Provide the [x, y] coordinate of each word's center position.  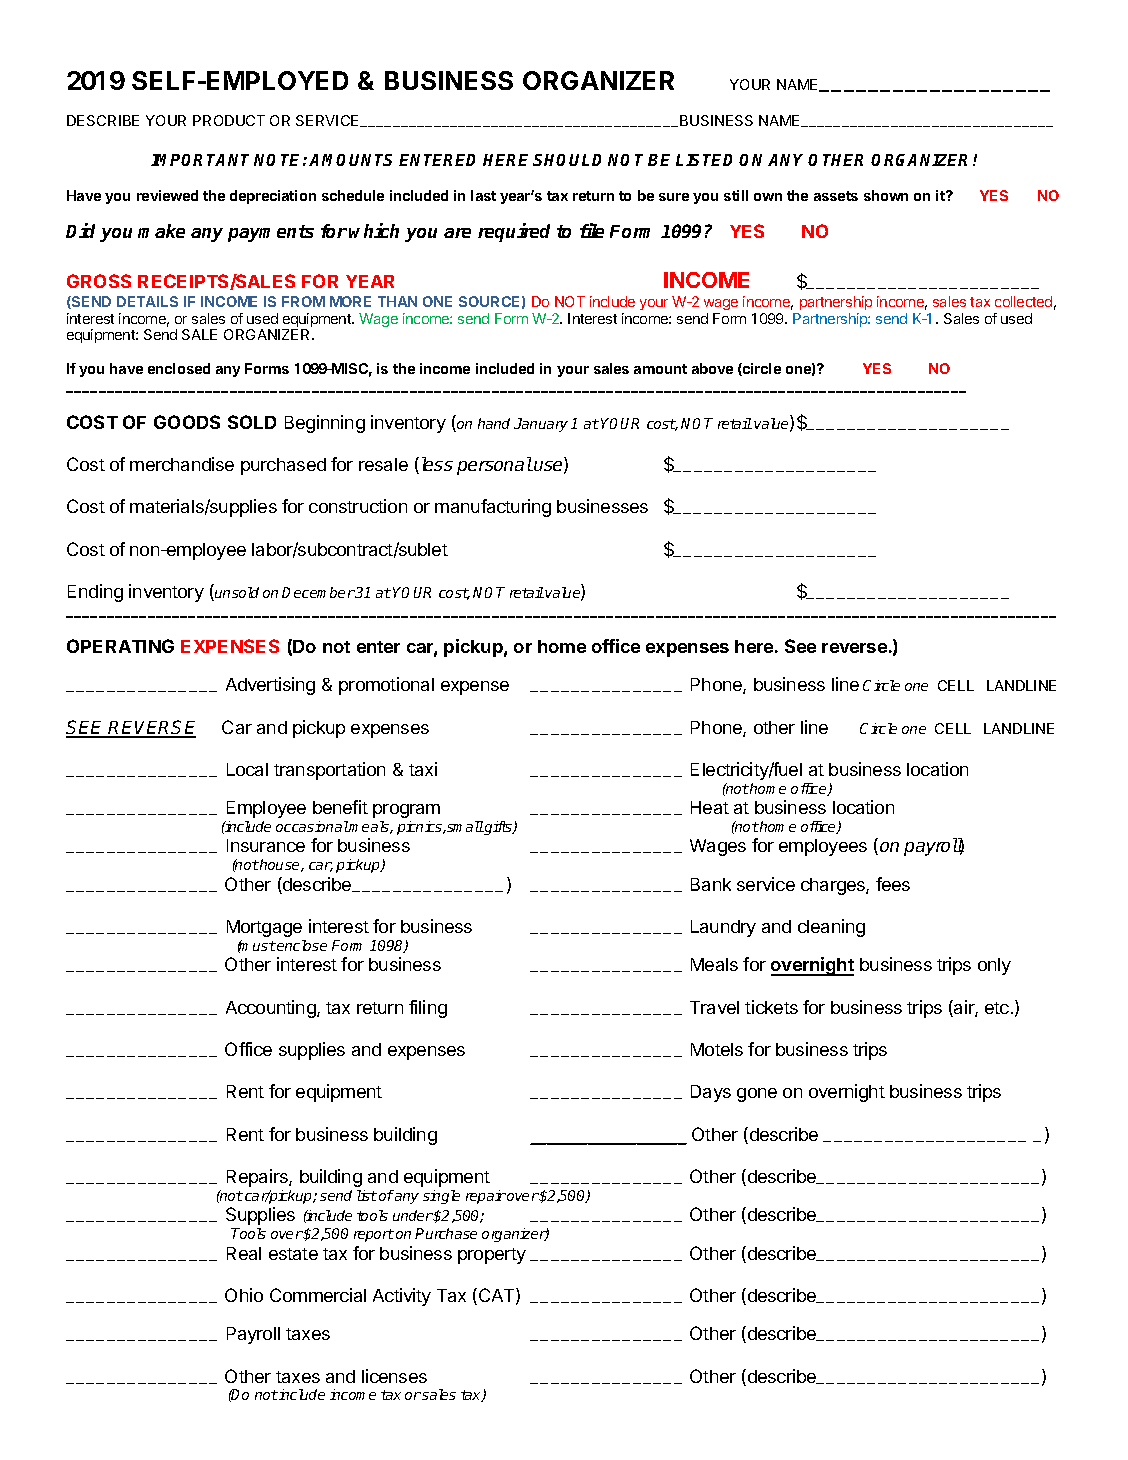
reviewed [167, 195]
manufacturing [493, 508]
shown [886, 195]
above [712, 368]
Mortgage [264, 928]
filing [428, 1009]
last [483, 195]
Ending [95, 593]
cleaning [831, 928]
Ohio [244, 1295]
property [492, 1256]
